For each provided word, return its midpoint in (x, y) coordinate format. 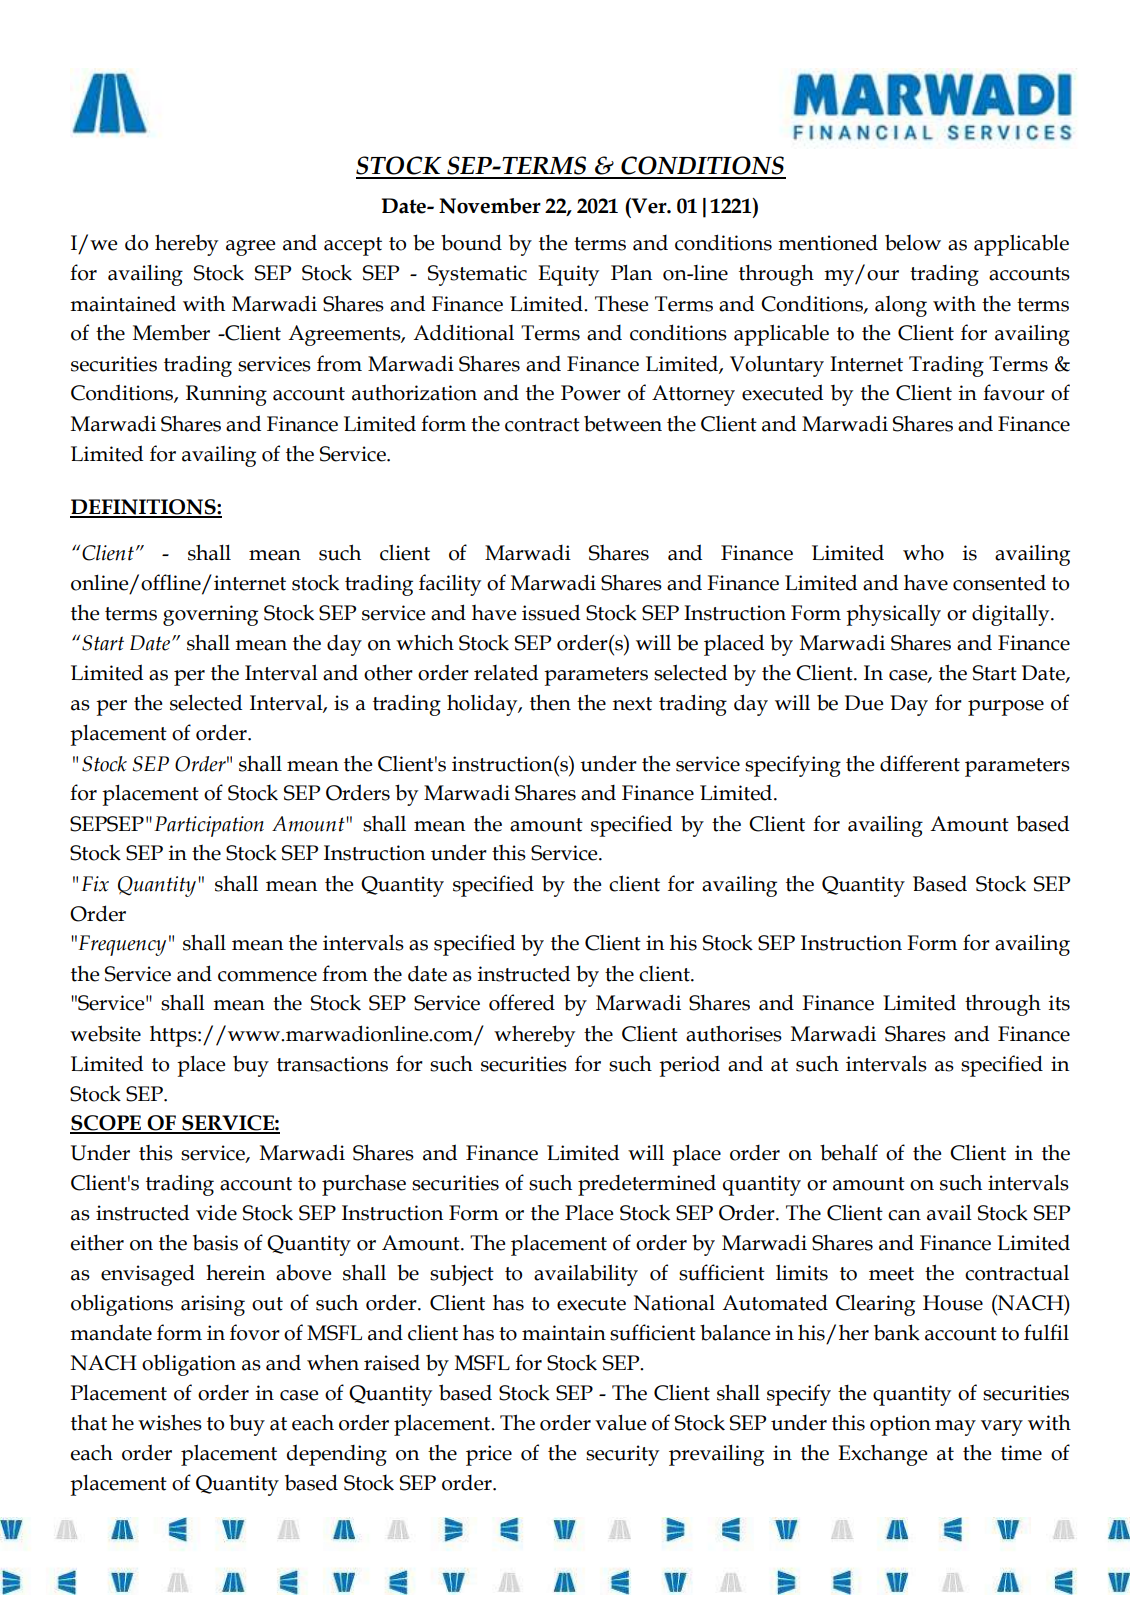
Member (171, 333)
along (901, 306)
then (550, 702)
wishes (170, 1422)
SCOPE (107, 1124)
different (920, 763)
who (923, 553)
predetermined (647, 1185)
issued (551, 612)
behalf (849, 1152)
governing (210, 615)
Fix (95, 884)
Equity (568, 275)
